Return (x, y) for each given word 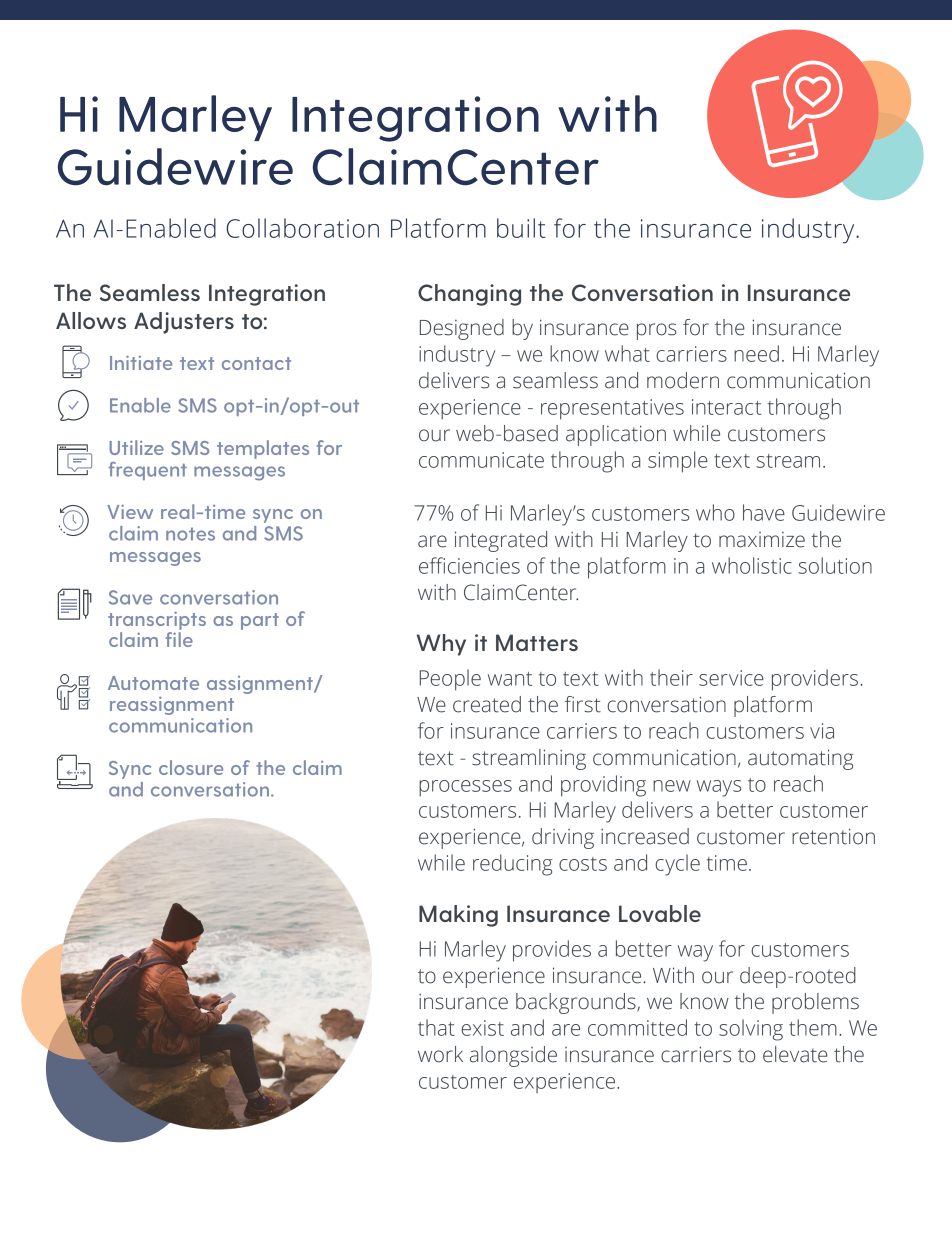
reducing (512, 865)
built (521, 228)
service (731, 678)
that (436, 1027)
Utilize (136, 447)
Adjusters (184, 323)
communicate (481, 460)
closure (191, 767)
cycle (677, 865)
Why (441, 645)
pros (657, 331)
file (179, 639)
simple (678, 462)
